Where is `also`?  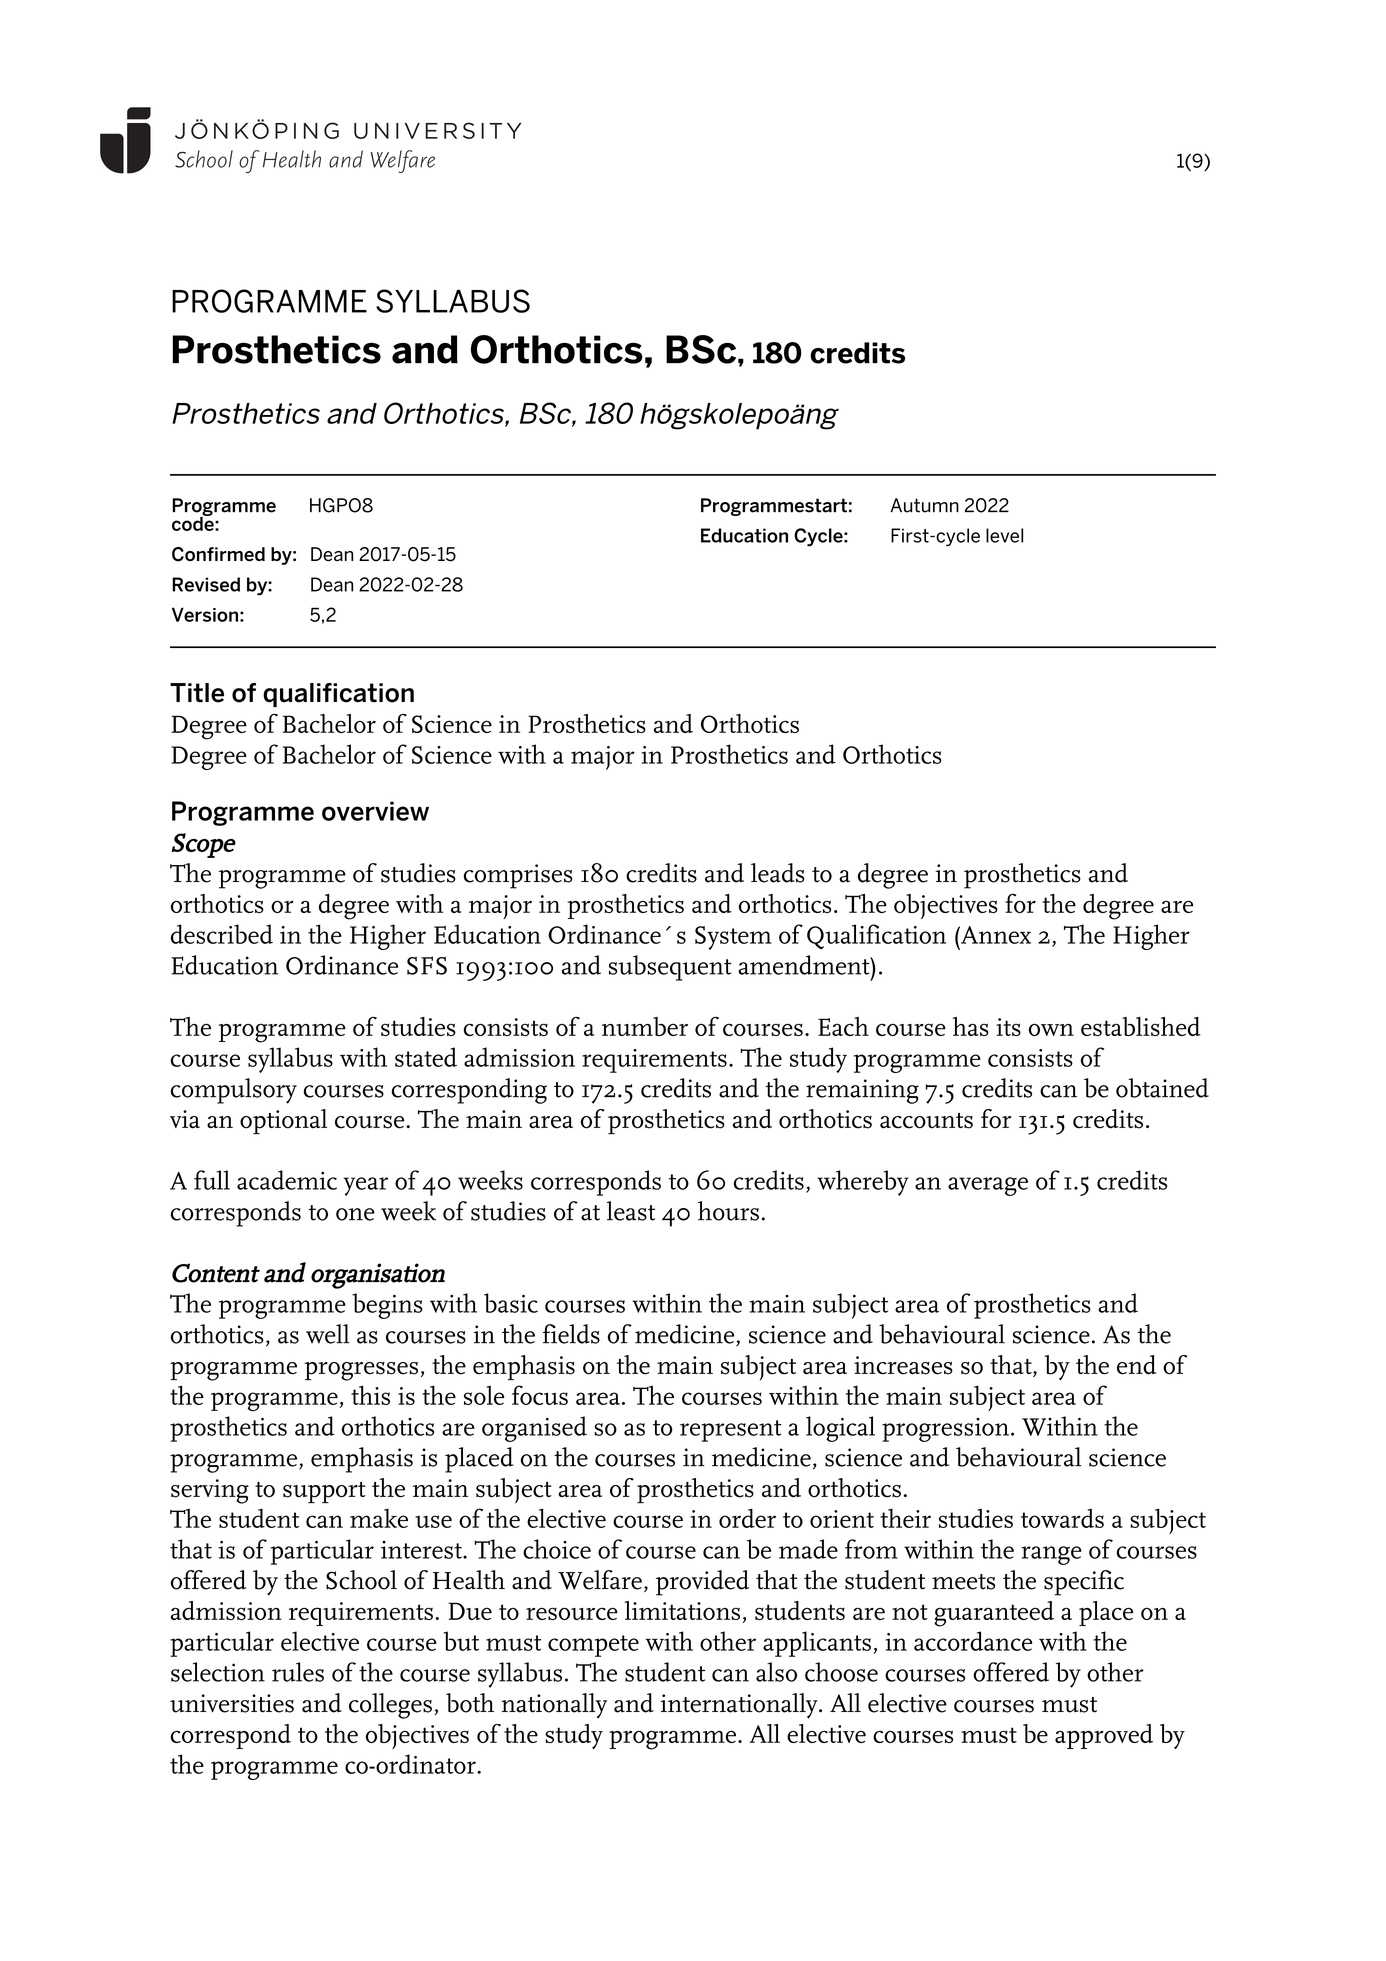 also is located at coordinates (776, 1672).
